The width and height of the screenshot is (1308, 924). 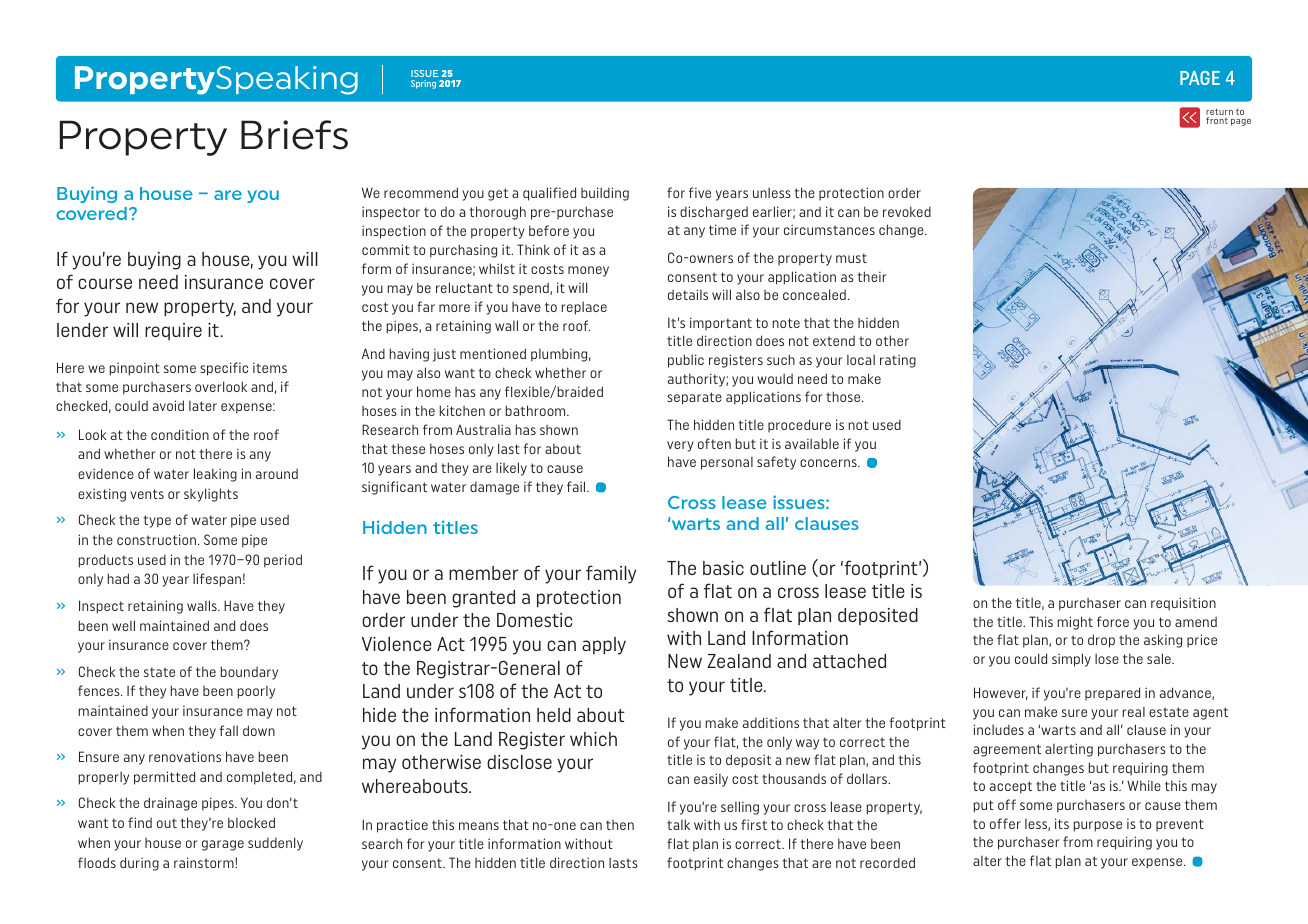 I want to click on Spring, so click(x=423, y=84).
